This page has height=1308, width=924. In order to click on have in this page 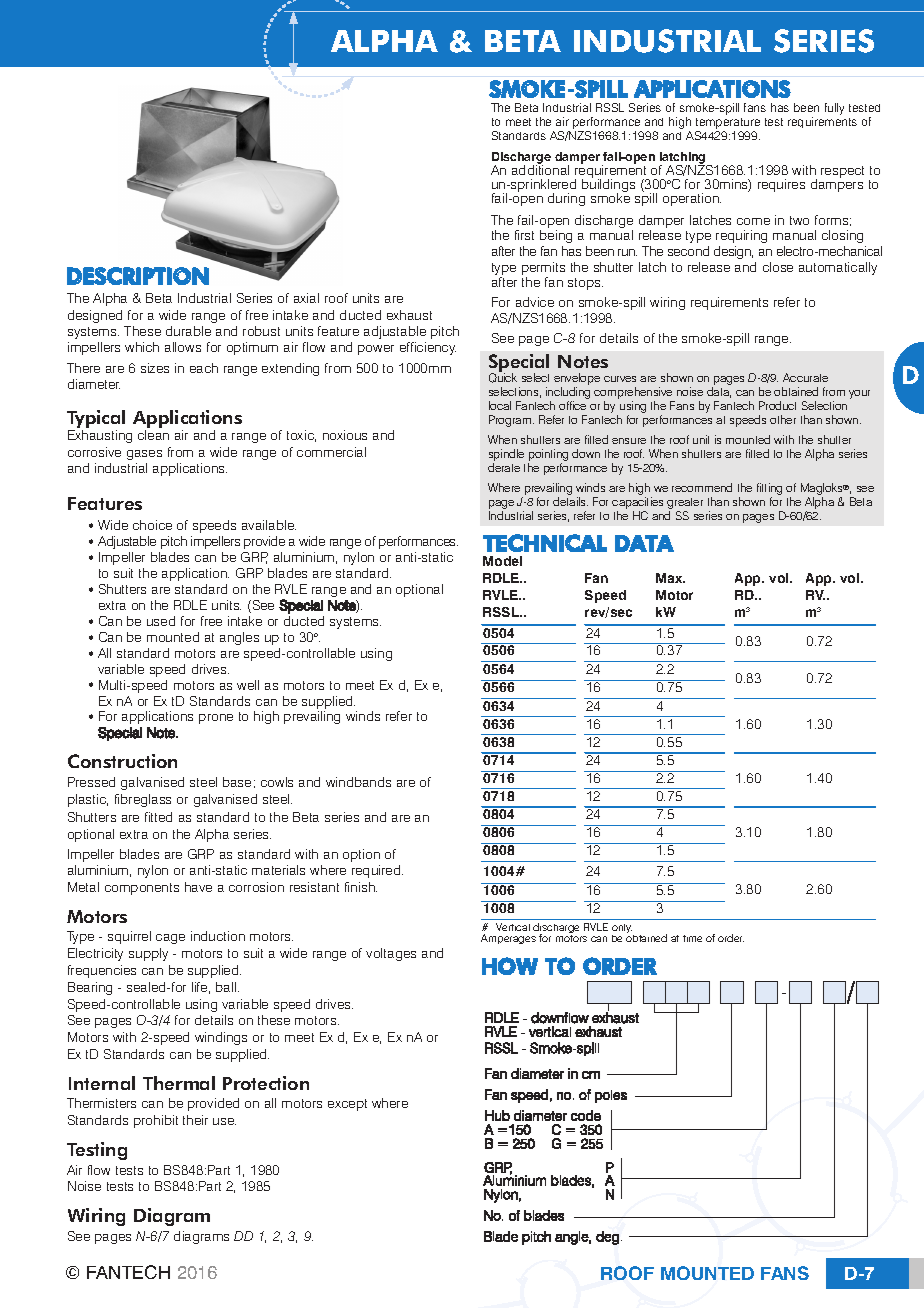, I will do `click(198, 887)`.
